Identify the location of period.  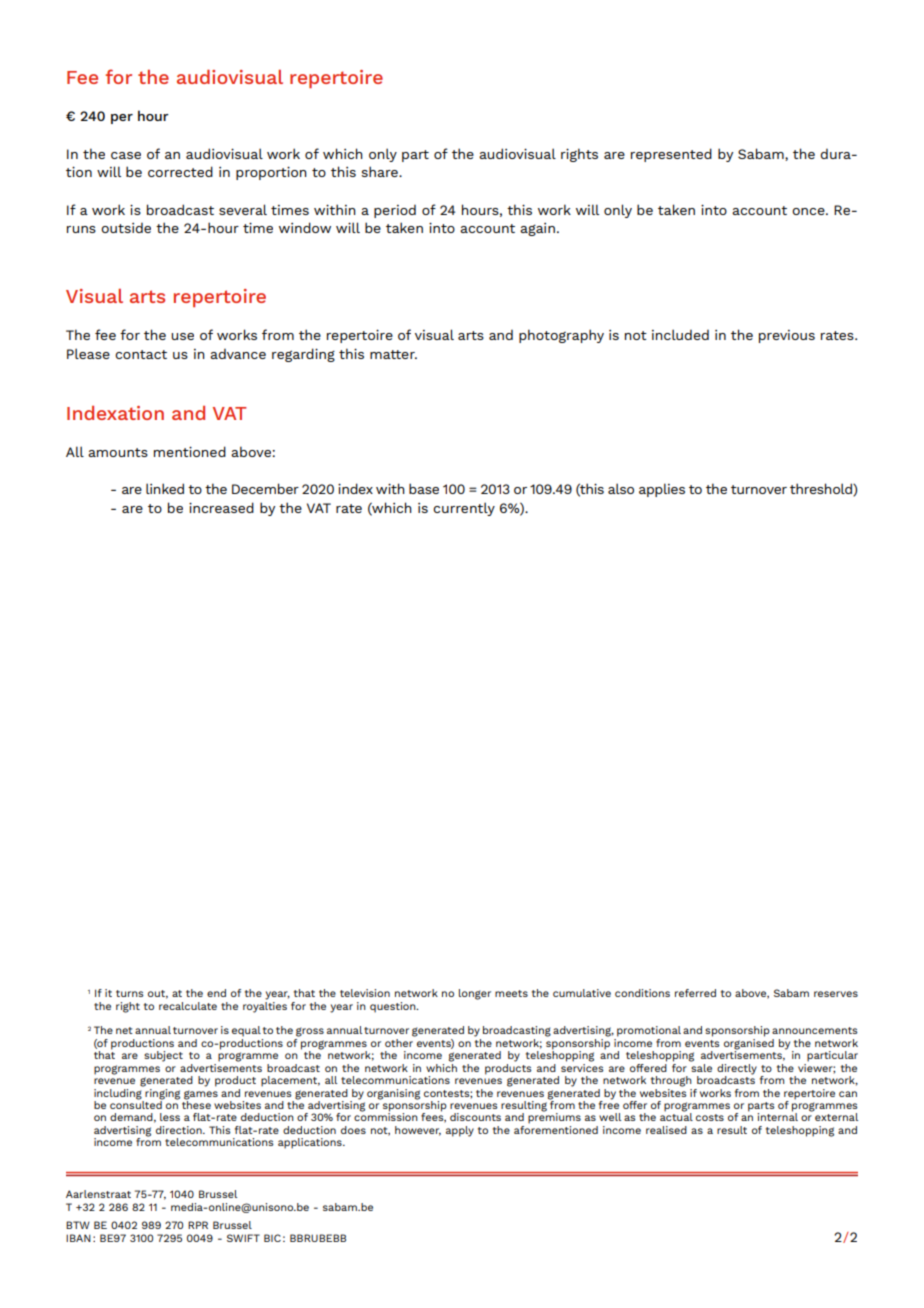
(395, 211).
